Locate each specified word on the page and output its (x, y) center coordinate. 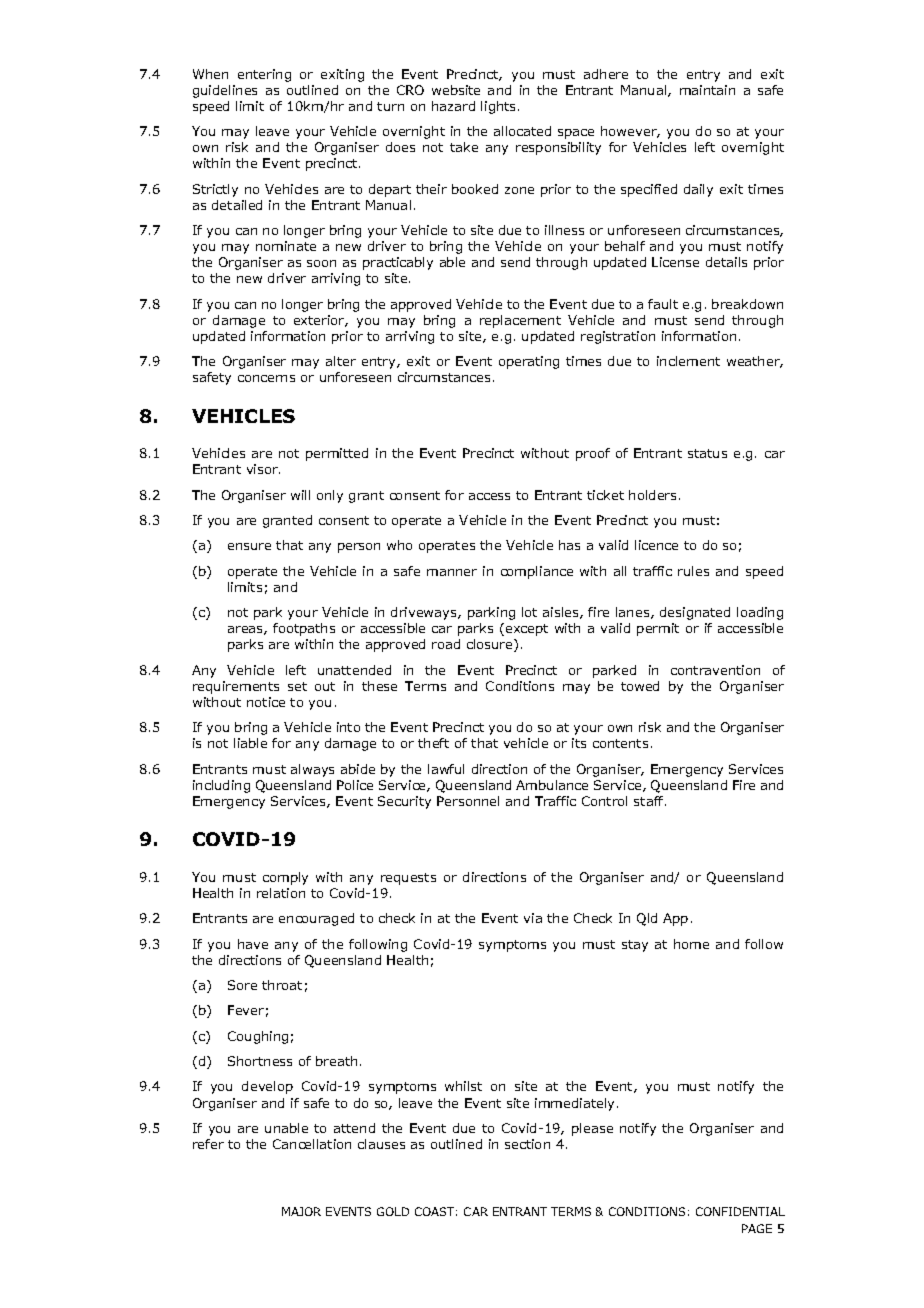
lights (500, 107)
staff (650, 801)
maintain (707, 90)
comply (285, 878)
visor (263, 469)
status (707, 453)
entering (264, 75)
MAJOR (301, 1211)
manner (452, 572)
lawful (446, 769)
